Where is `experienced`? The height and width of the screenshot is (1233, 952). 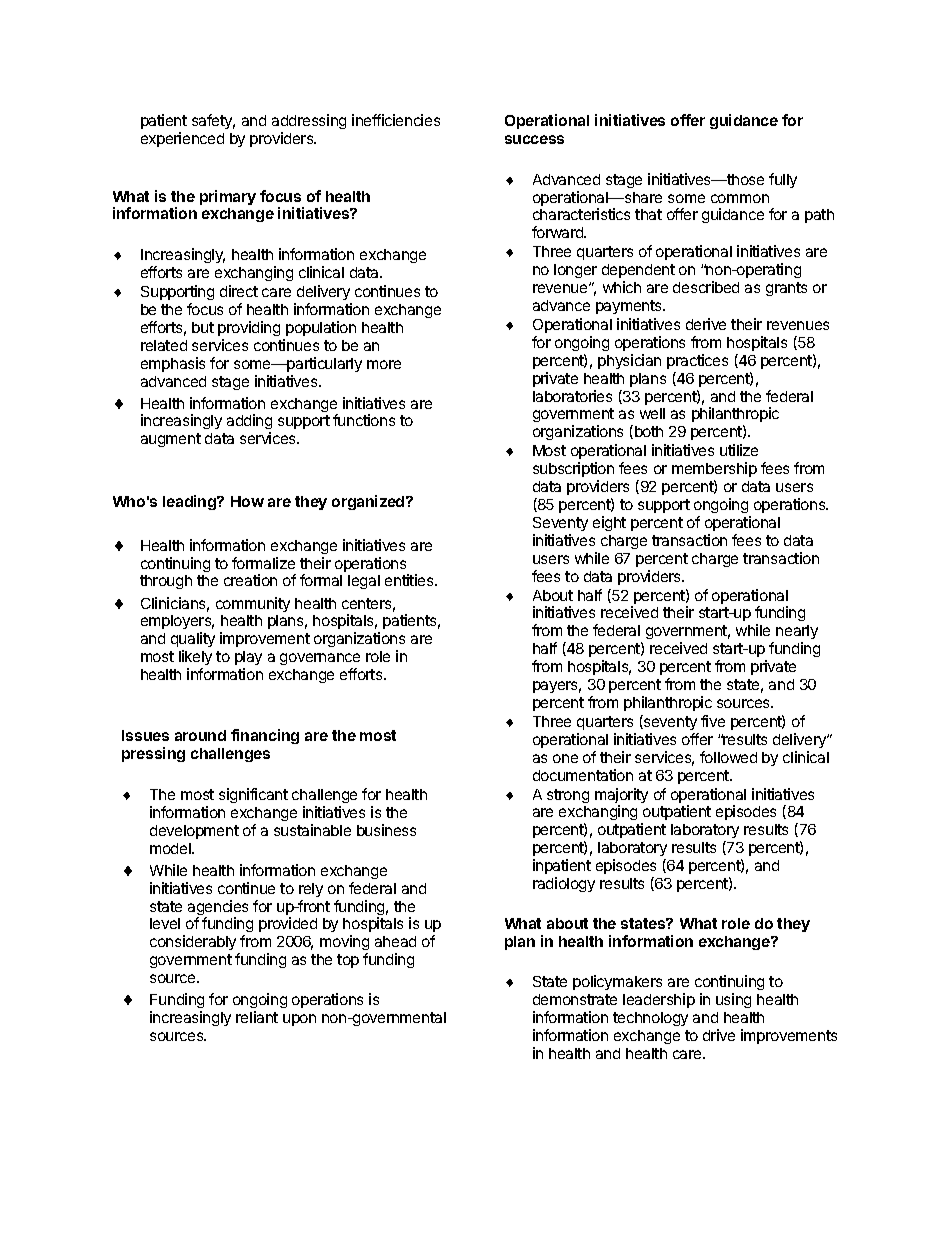 experienced is located at coordinates (182, 139).
